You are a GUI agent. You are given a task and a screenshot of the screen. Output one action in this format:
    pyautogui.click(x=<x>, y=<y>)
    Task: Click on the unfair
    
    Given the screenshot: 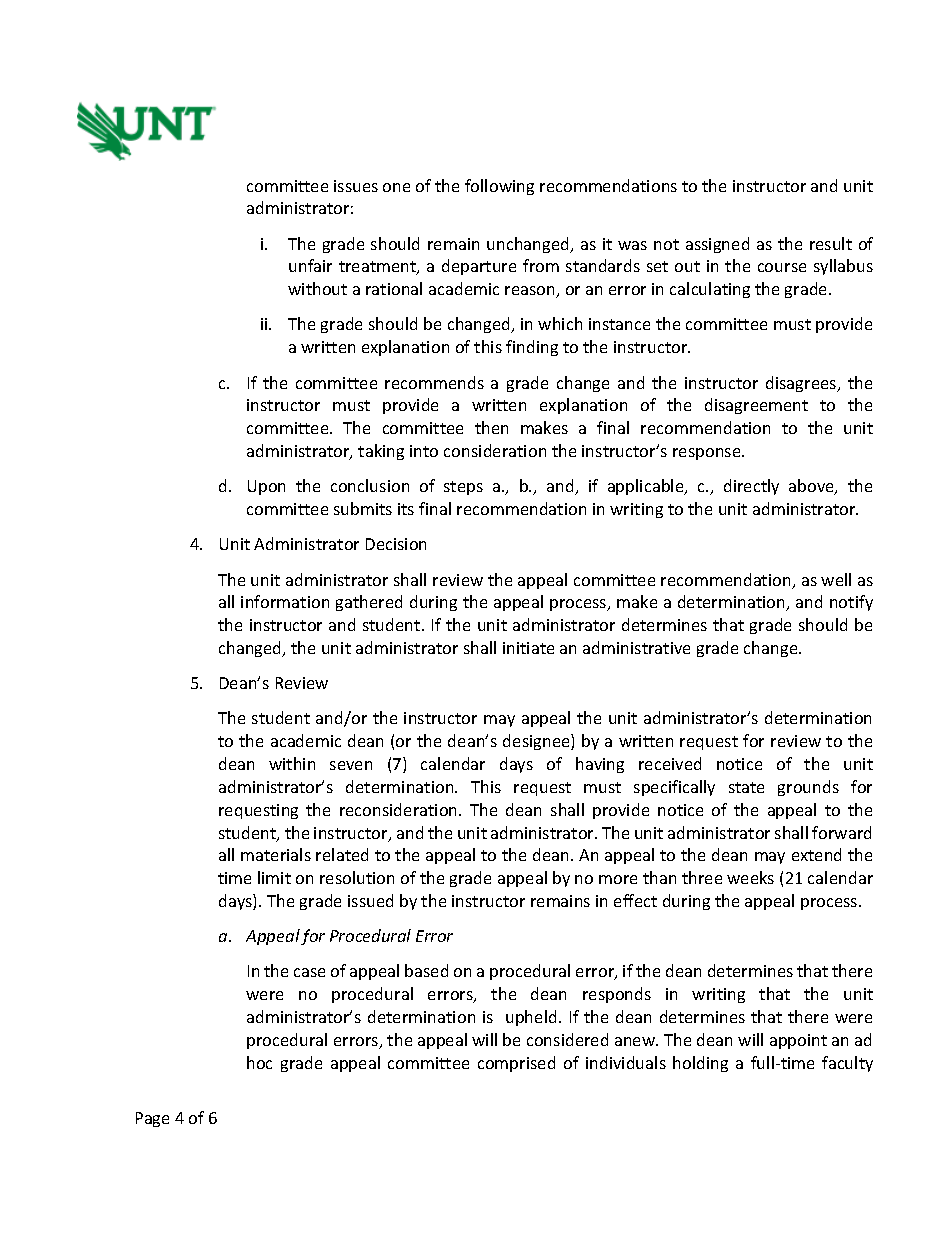 What is the action you would take?
    pyautogui.click(x=310, y=265)
